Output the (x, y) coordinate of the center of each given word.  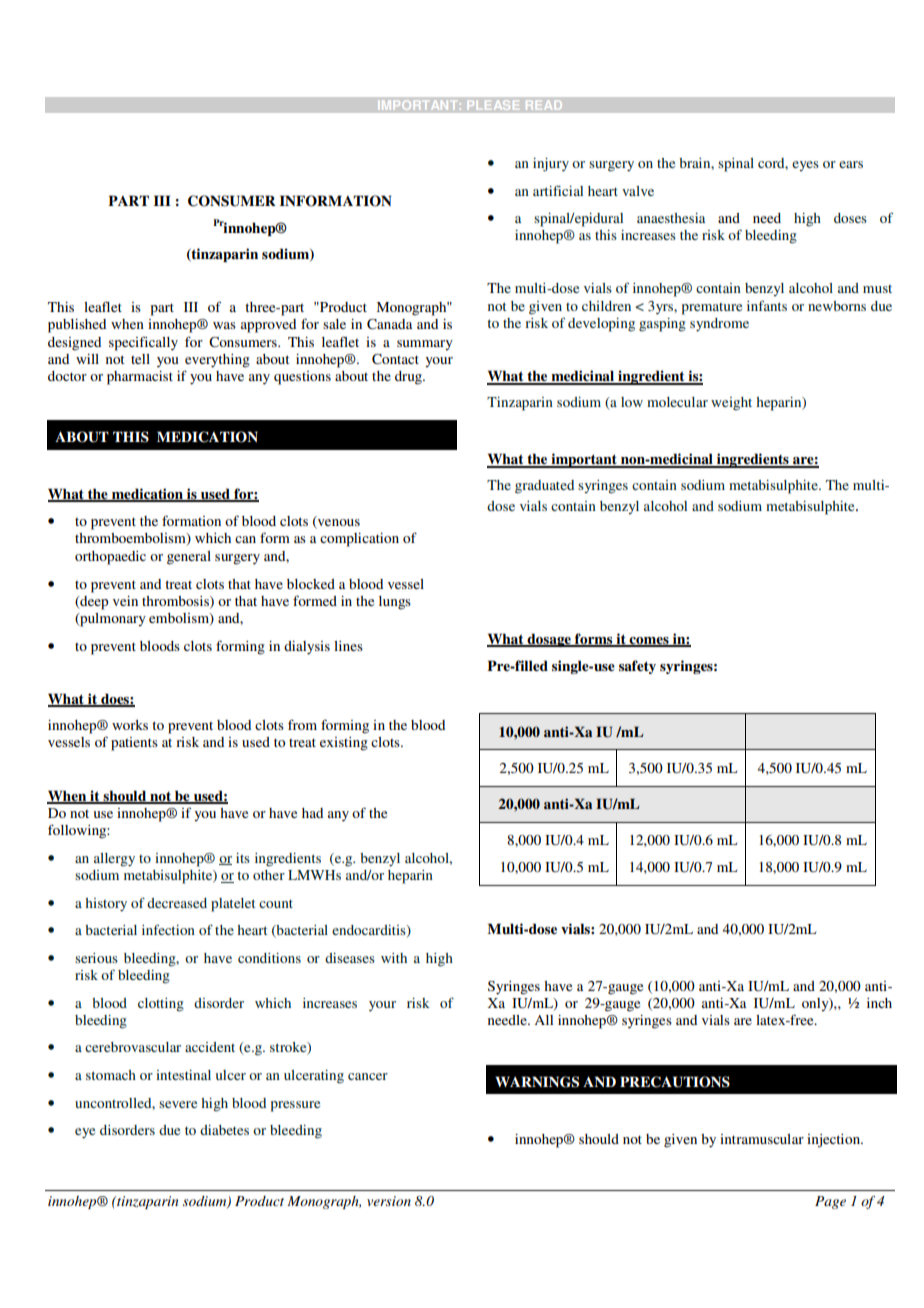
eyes (805, 166)
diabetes (224, 1130)
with (394, 958)
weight (731, 404)
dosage (549, 640)
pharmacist (140, 378)
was (224, 325)
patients (134, 744)
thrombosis (176, 602)
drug (409, 378)
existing (344, 744)
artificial (558, 190)
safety (637, 667)
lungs (395, 603)
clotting (161, 1005)
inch (879, 1003)
